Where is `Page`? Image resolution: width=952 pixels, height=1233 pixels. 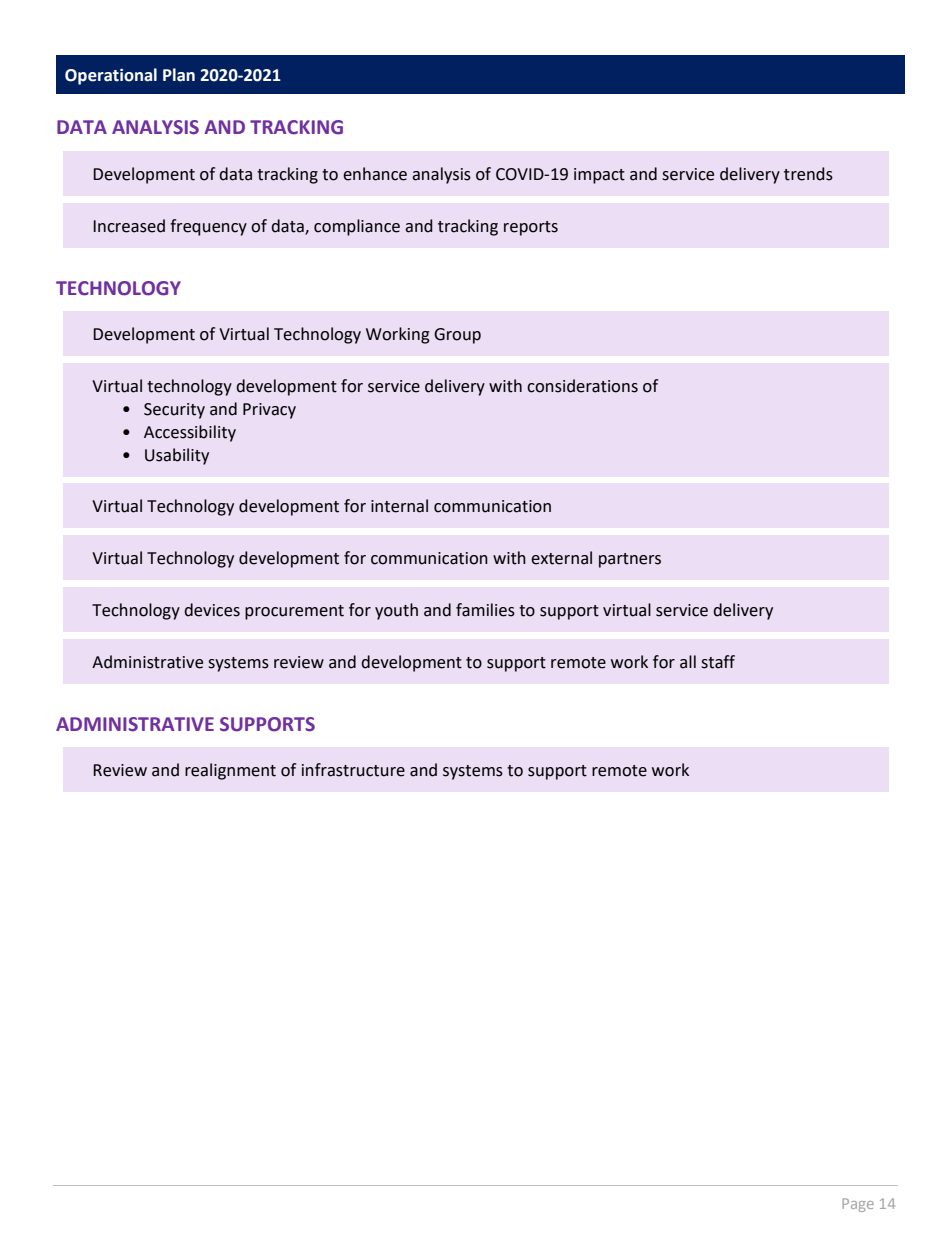 Page is located at coordinates (858, 1205).
